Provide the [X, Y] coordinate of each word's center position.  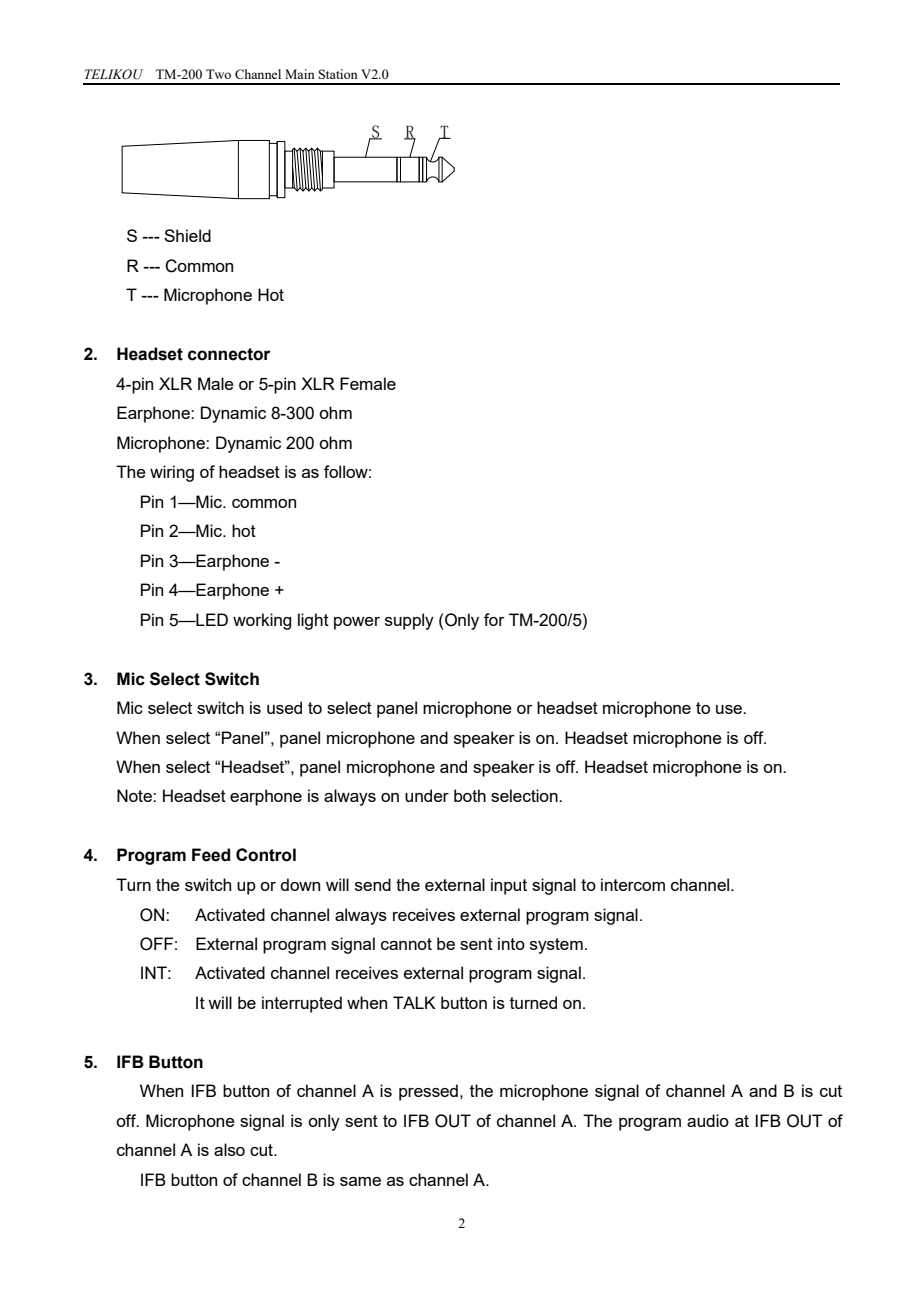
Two [218, 74]
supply [409, 621]
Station [338, 74]
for [494, 619]
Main [300, 74]
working [262, 621]
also [229, 1149]
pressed [428, 1092]
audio [708, 1120]
